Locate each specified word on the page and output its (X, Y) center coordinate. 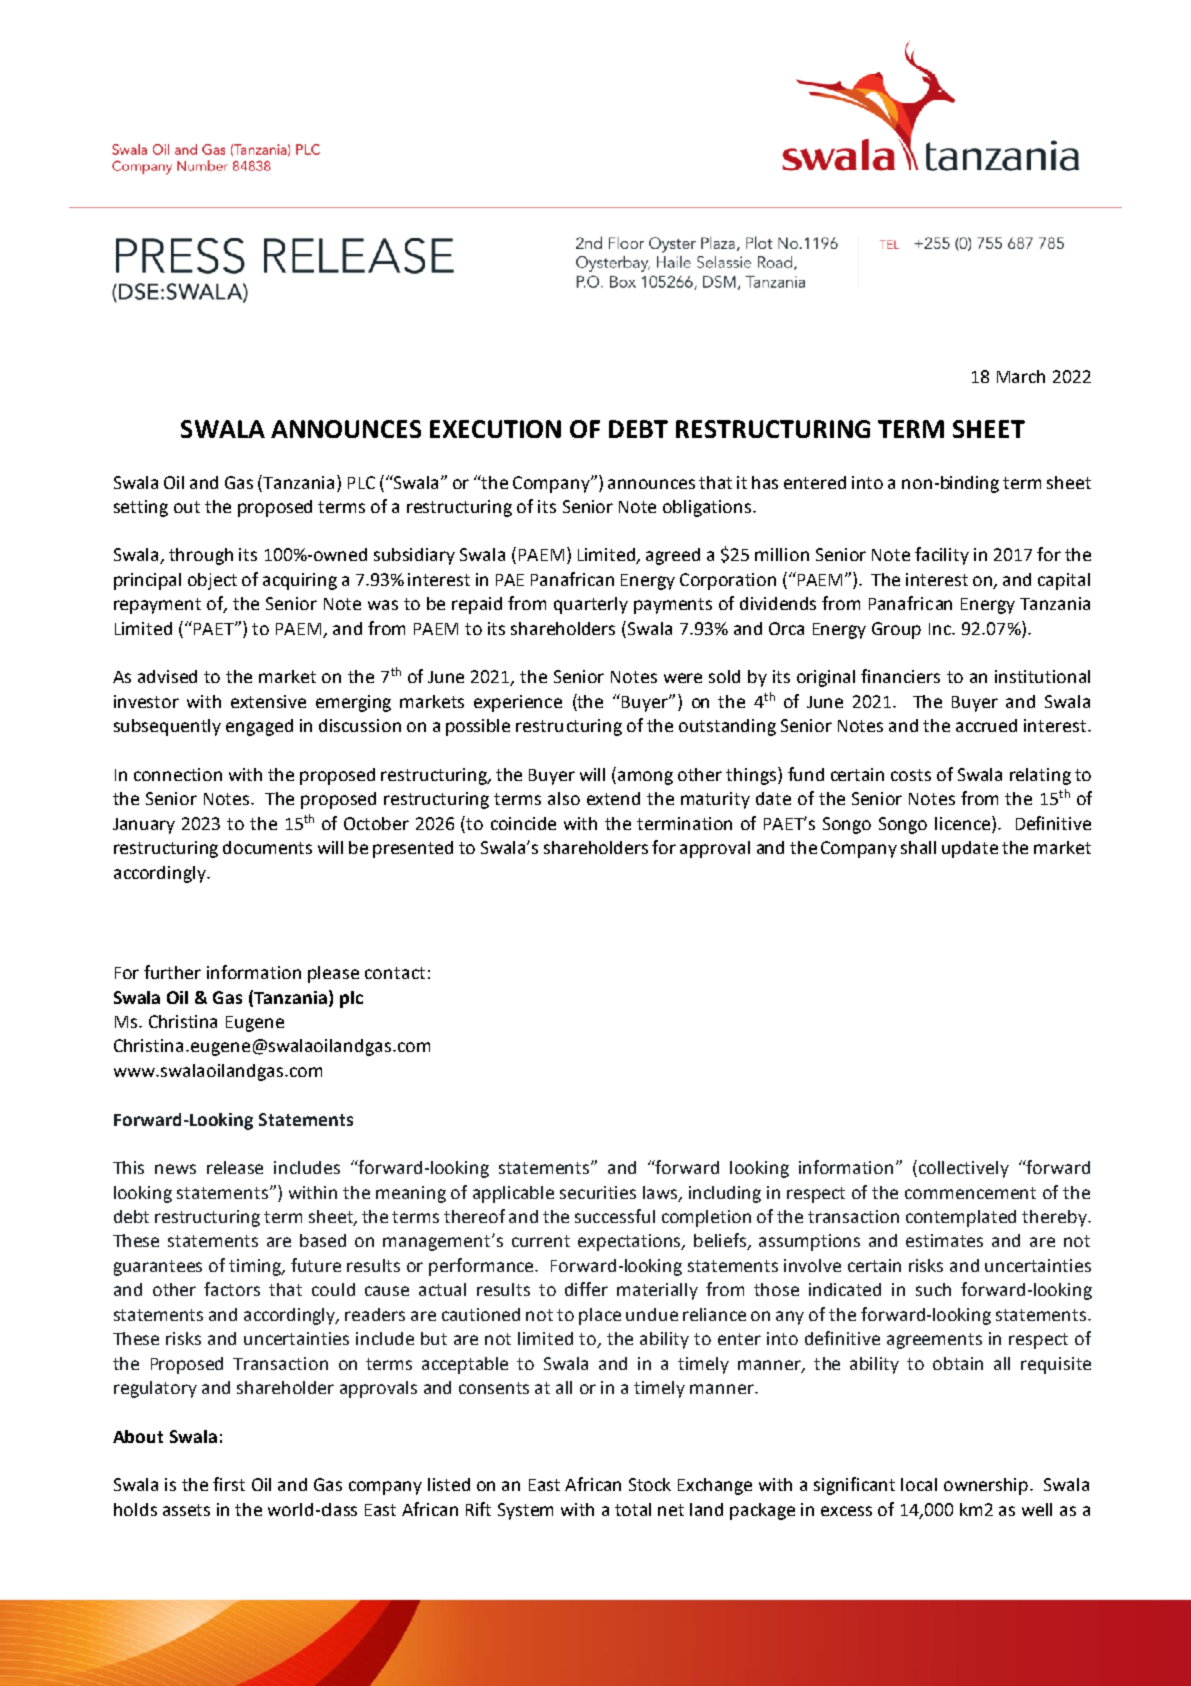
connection (178, 774)
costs (911, 775)
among (645, 778)
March (1021, 376)
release (235, 1167)
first (229, 1484)
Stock (650, 1484)
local (919, 1484)
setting (141, 508)
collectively (964, 1169)
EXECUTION (495, 429)
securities (598, 1192)
